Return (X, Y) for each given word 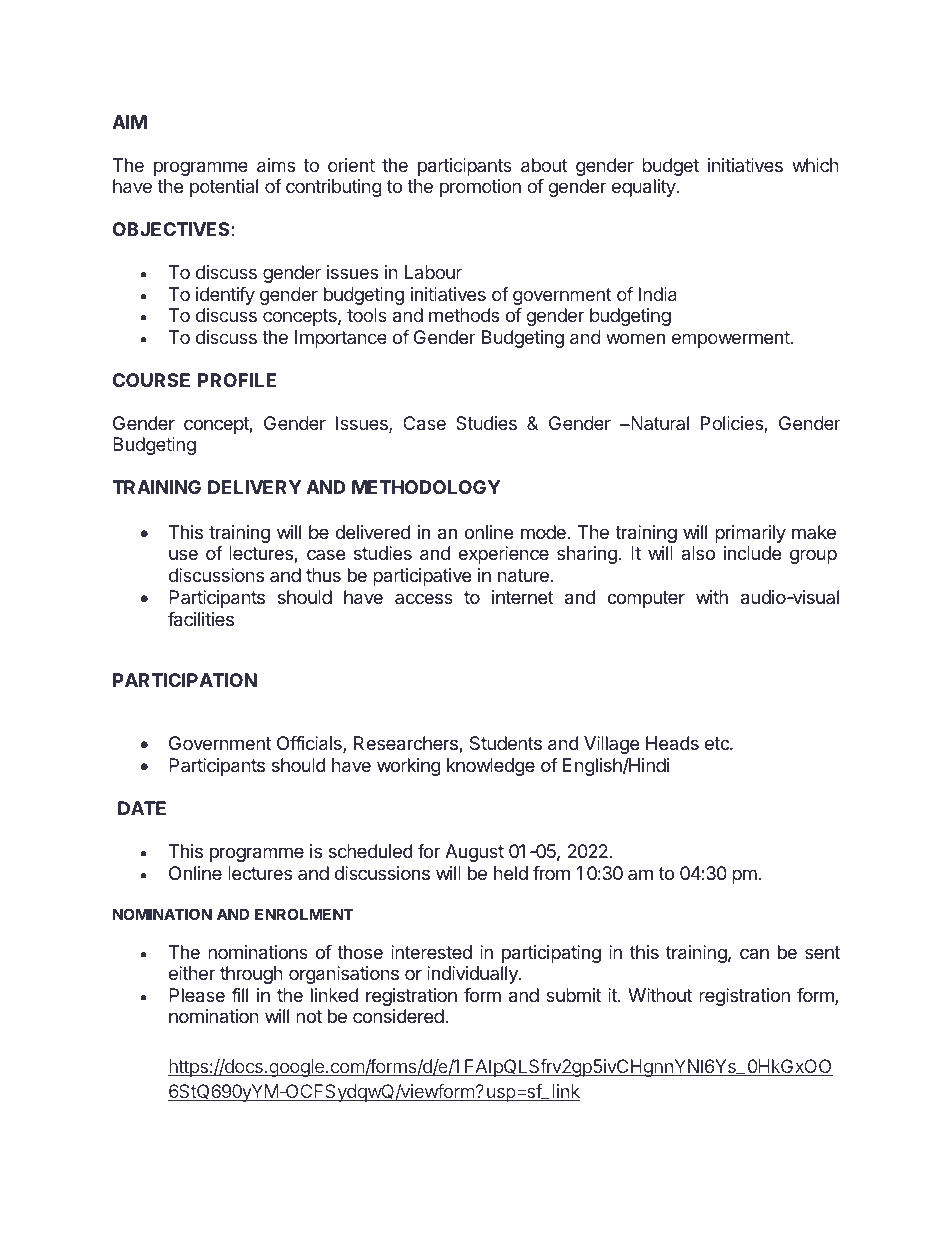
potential (224, 188)
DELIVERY (254, 487)
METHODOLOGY (426, 487)
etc (718, 743)
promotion (480, 188)
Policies (732, 423)
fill (239, 995)
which (815, 165)
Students (506, 743)
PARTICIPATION (185, 680)
